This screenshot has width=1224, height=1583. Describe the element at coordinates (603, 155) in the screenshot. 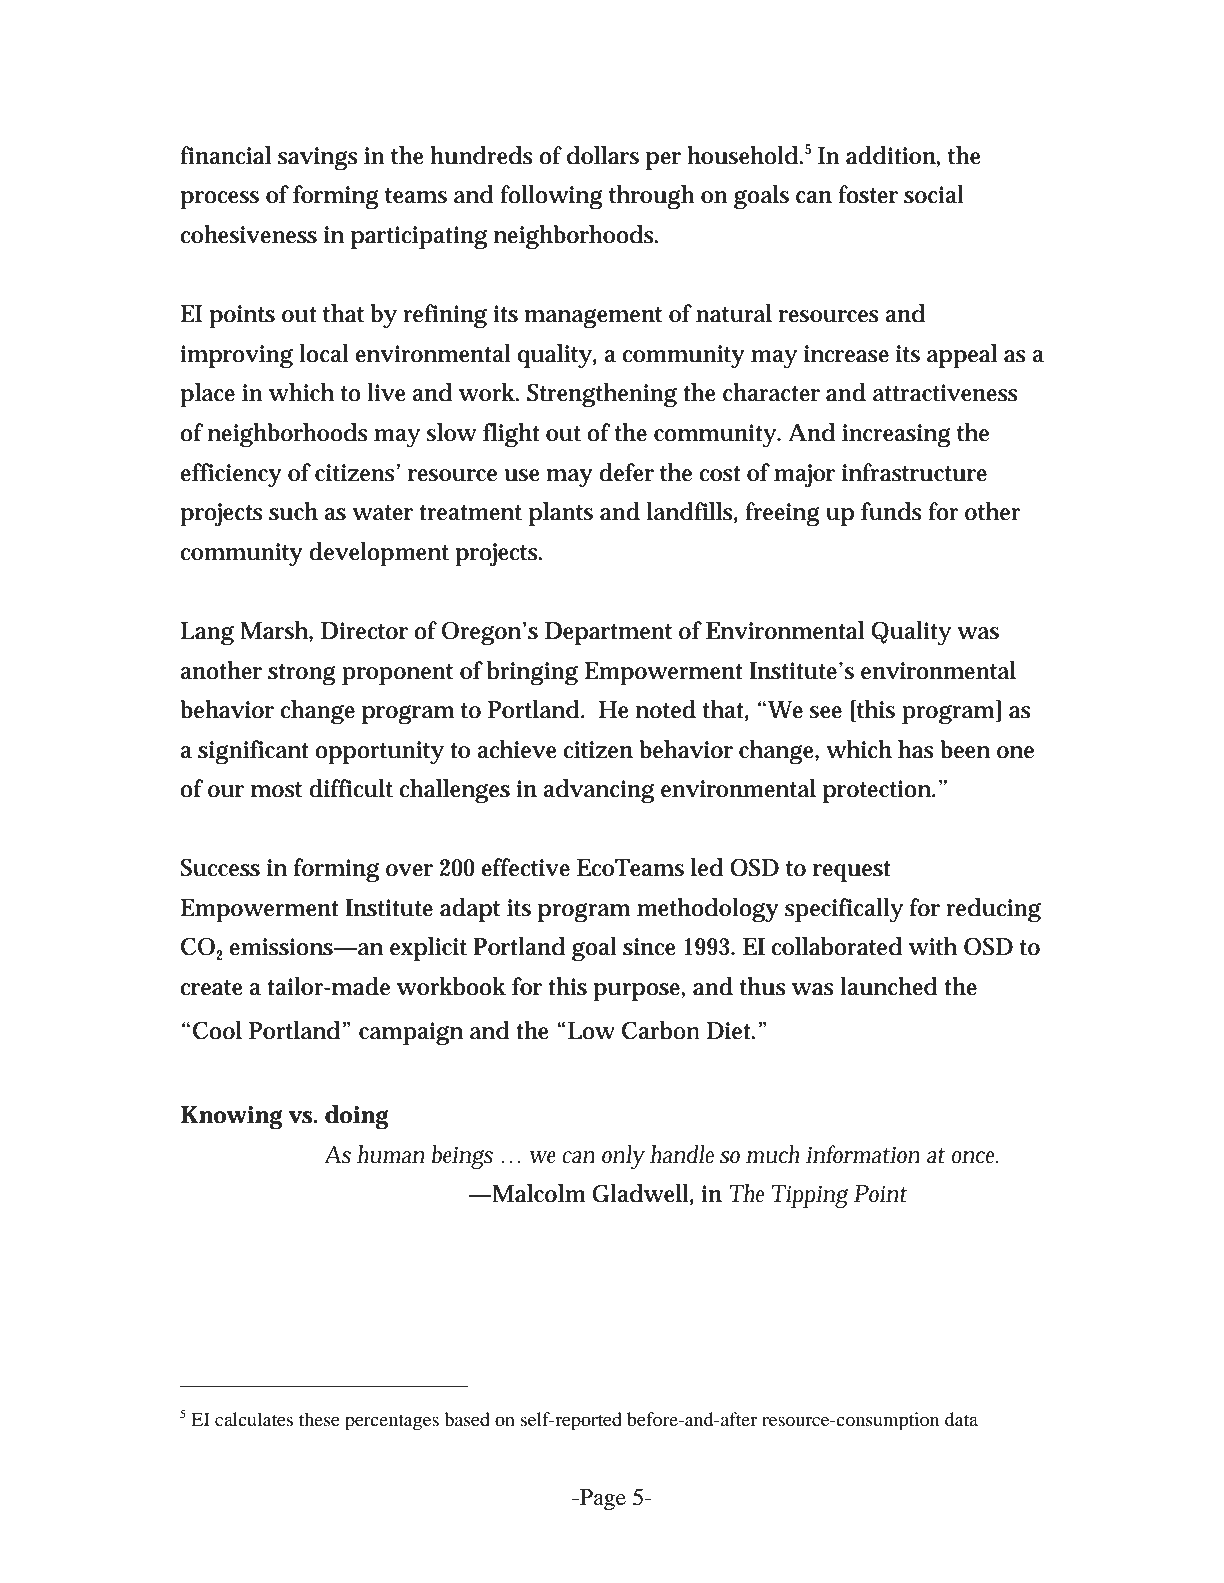

I see `dollars` at that location.
